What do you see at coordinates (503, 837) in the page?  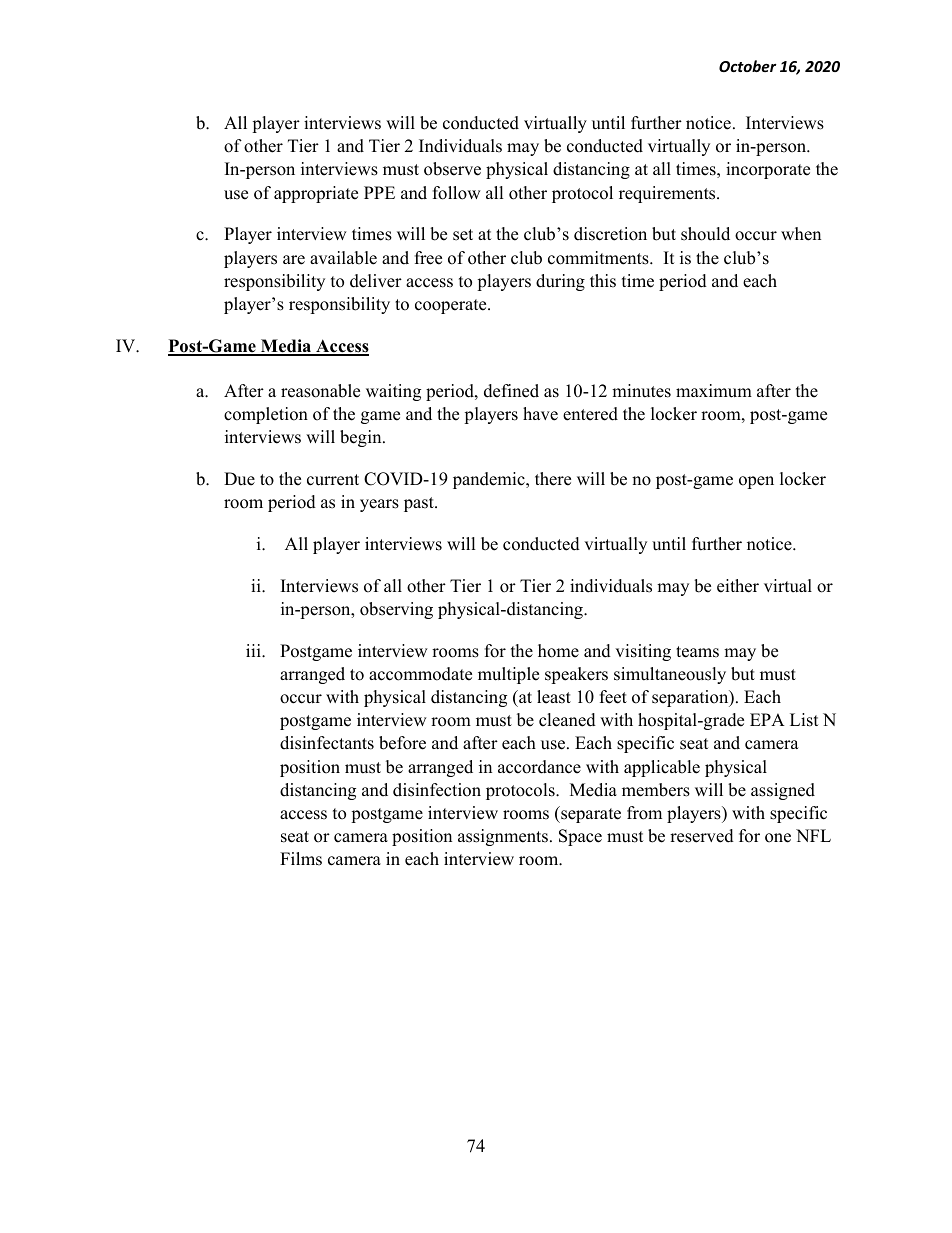 I see `assignments` at bounding box center [503, 837].
